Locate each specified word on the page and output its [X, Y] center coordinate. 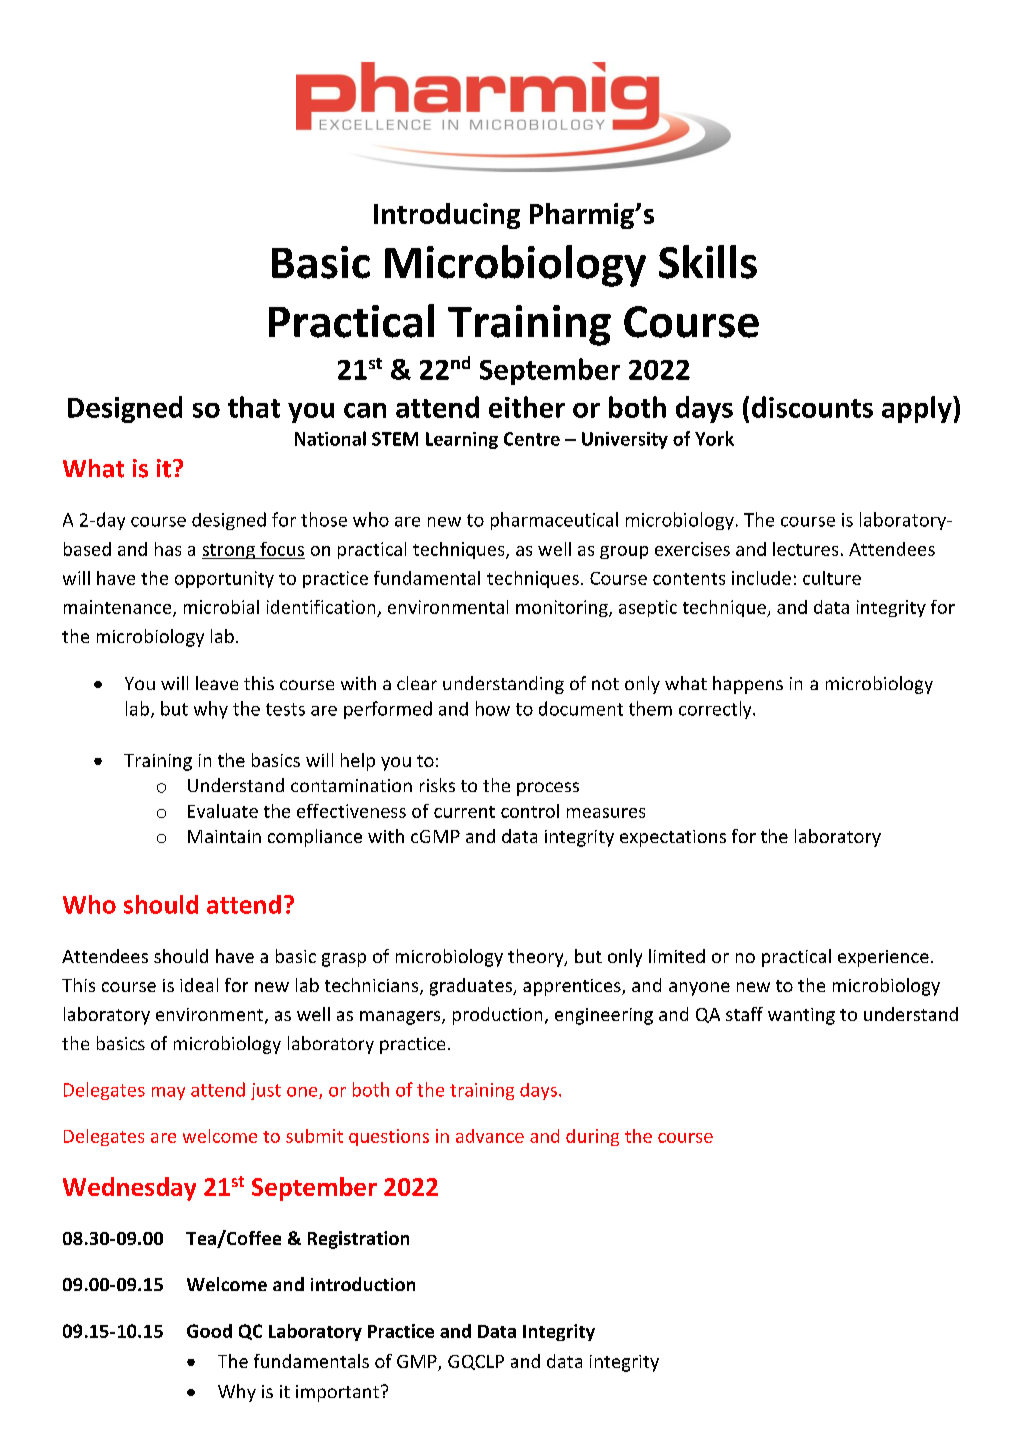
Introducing [447, 216]
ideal [199, 985]
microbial [221, 607]
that [254, 407]
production [497, 1016]
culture [832, 578]
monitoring [563, 608]
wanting [801, 1016]
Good [209, 1331]
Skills [708, 262]
